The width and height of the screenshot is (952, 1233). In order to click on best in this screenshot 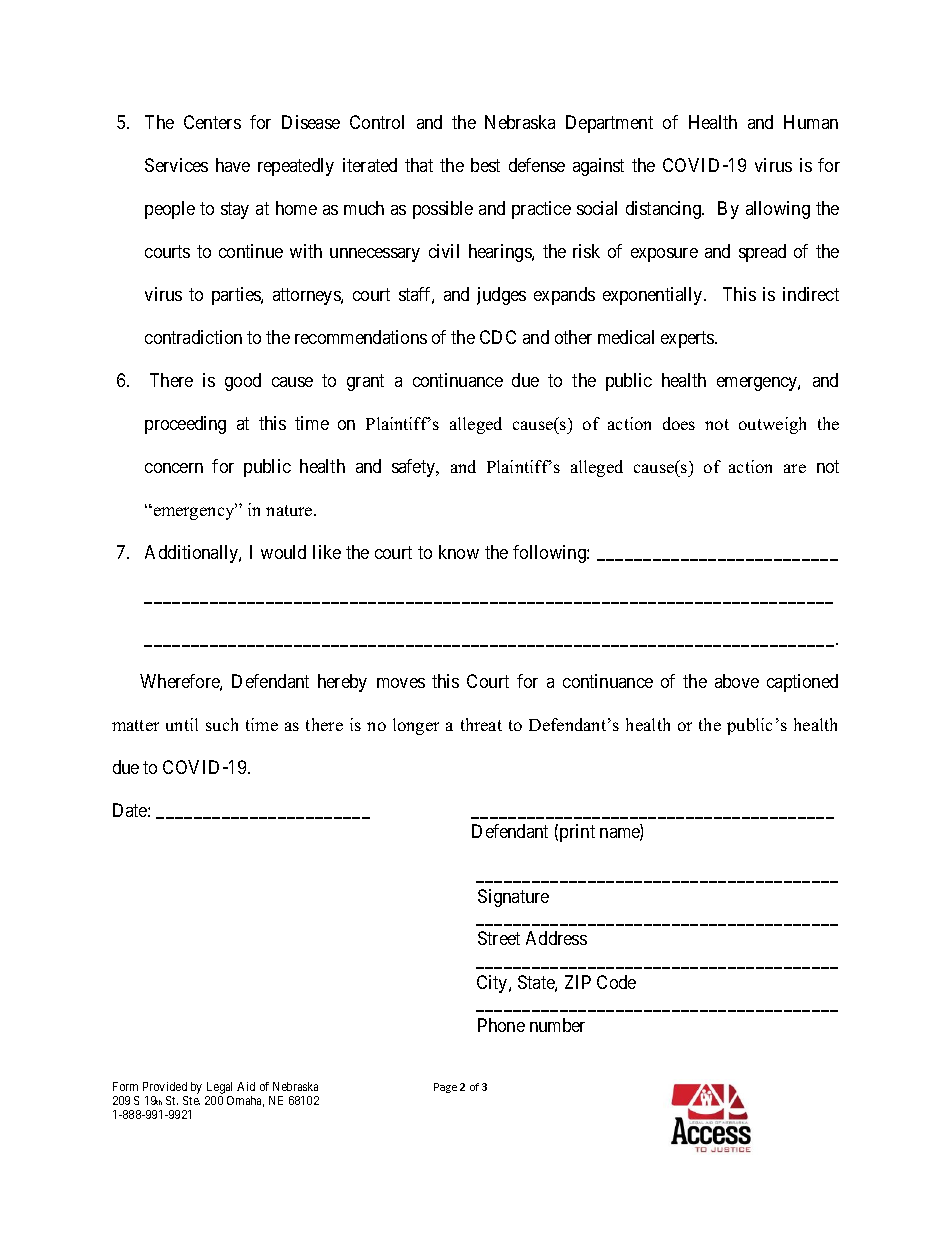, I will do `click(485, 165)`.
